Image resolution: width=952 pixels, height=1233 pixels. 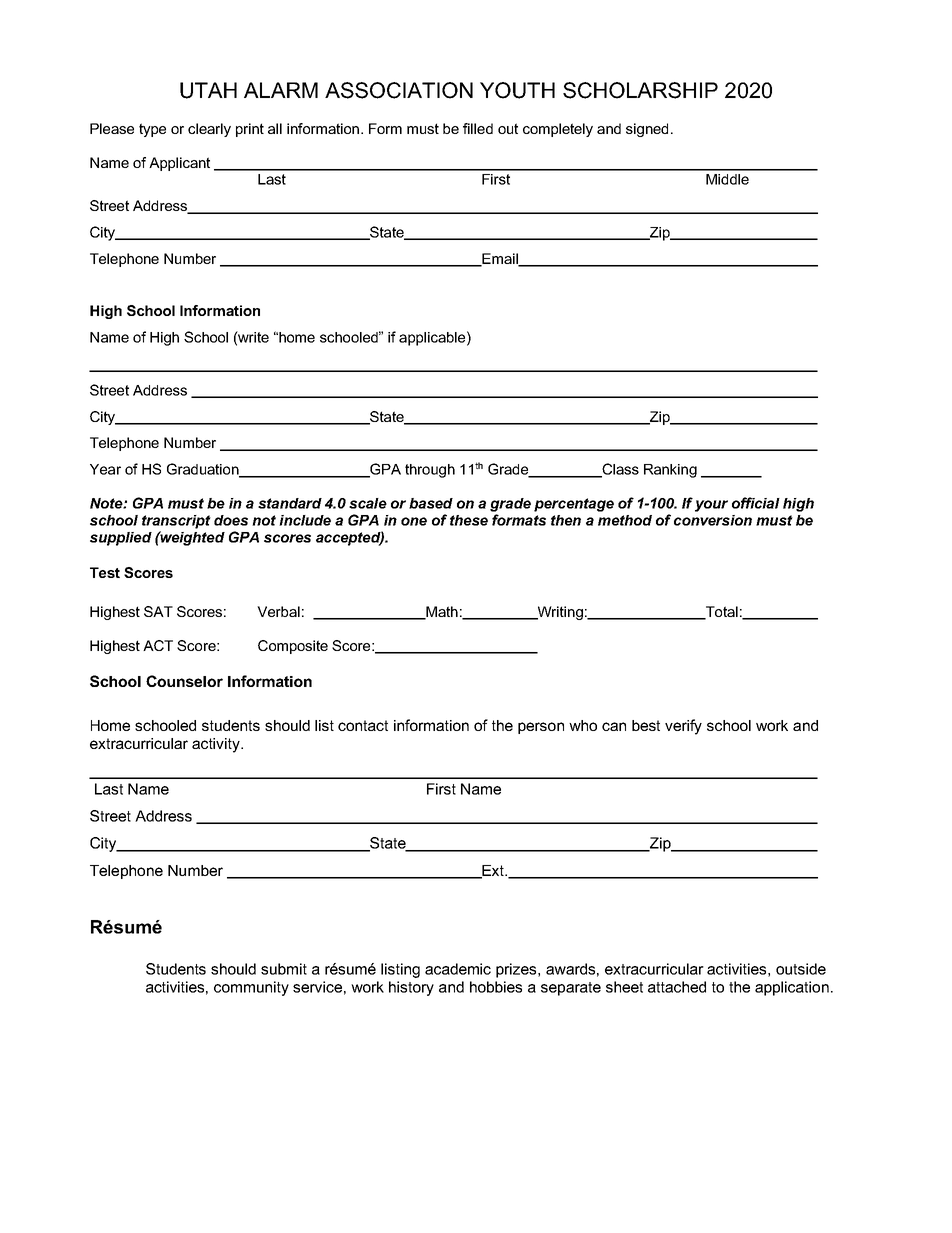 I want to click on Math, so click(x=441, y=613).
